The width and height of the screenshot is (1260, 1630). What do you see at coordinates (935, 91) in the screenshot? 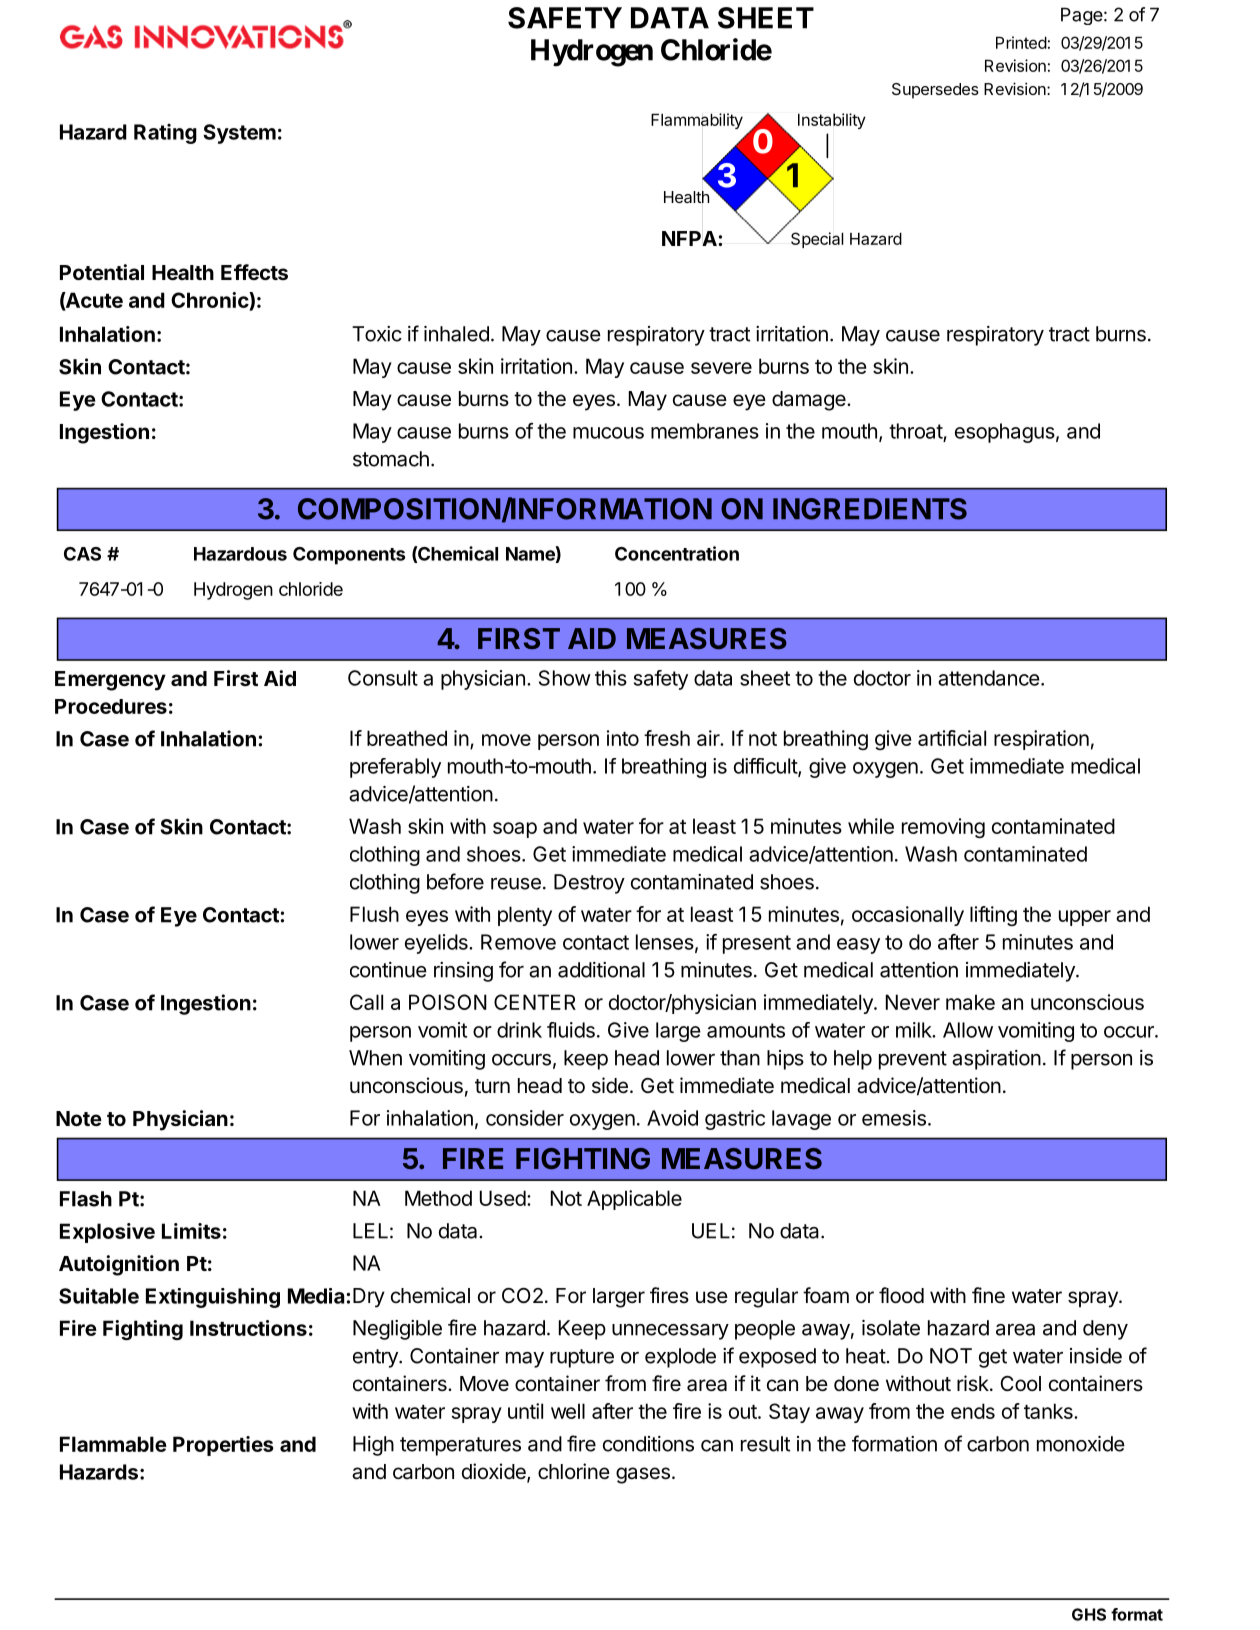
I see `Supersedes` at bounding box center [935, 91].
